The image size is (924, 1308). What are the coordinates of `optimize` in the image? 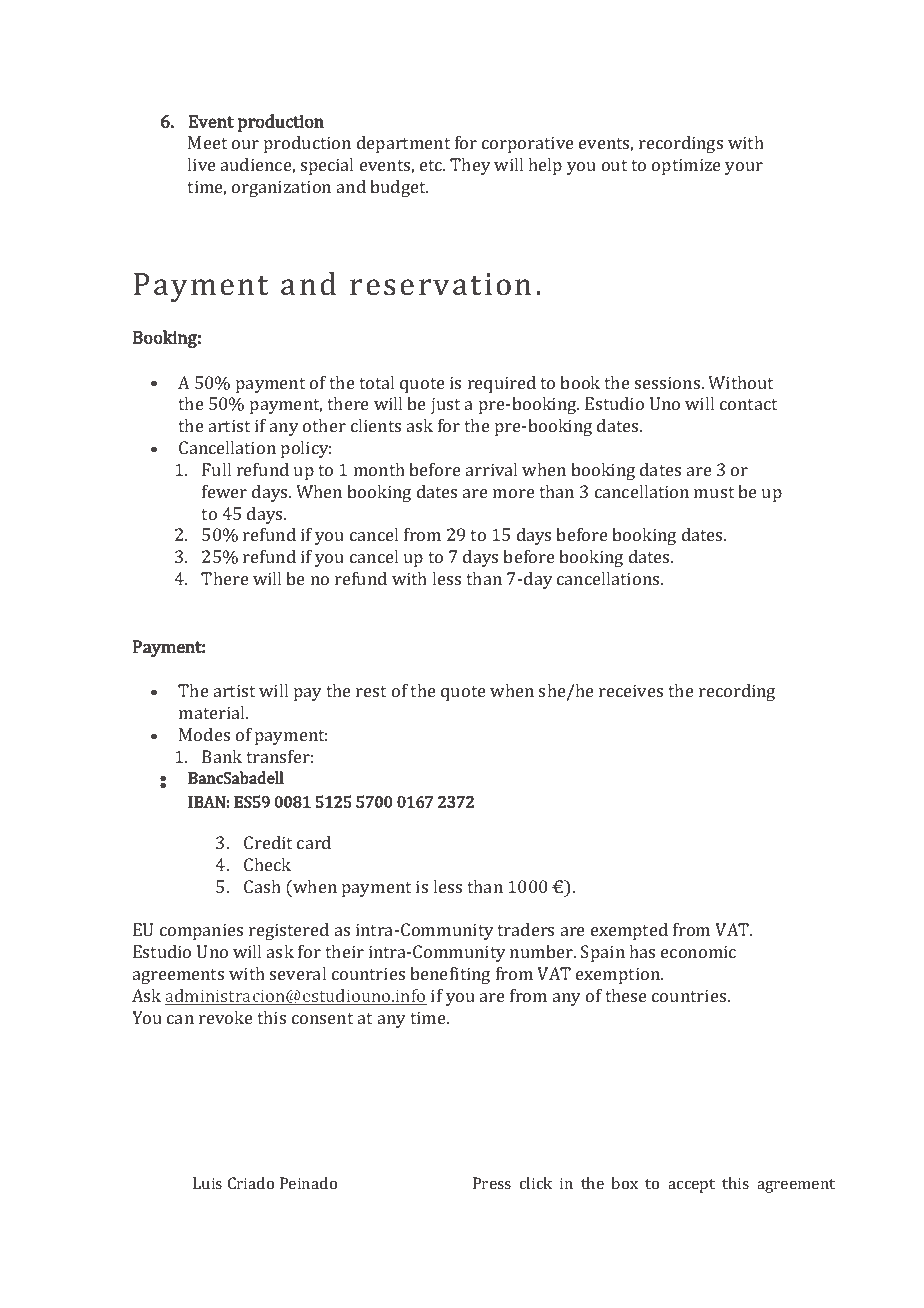 It's located at (686, 166).
